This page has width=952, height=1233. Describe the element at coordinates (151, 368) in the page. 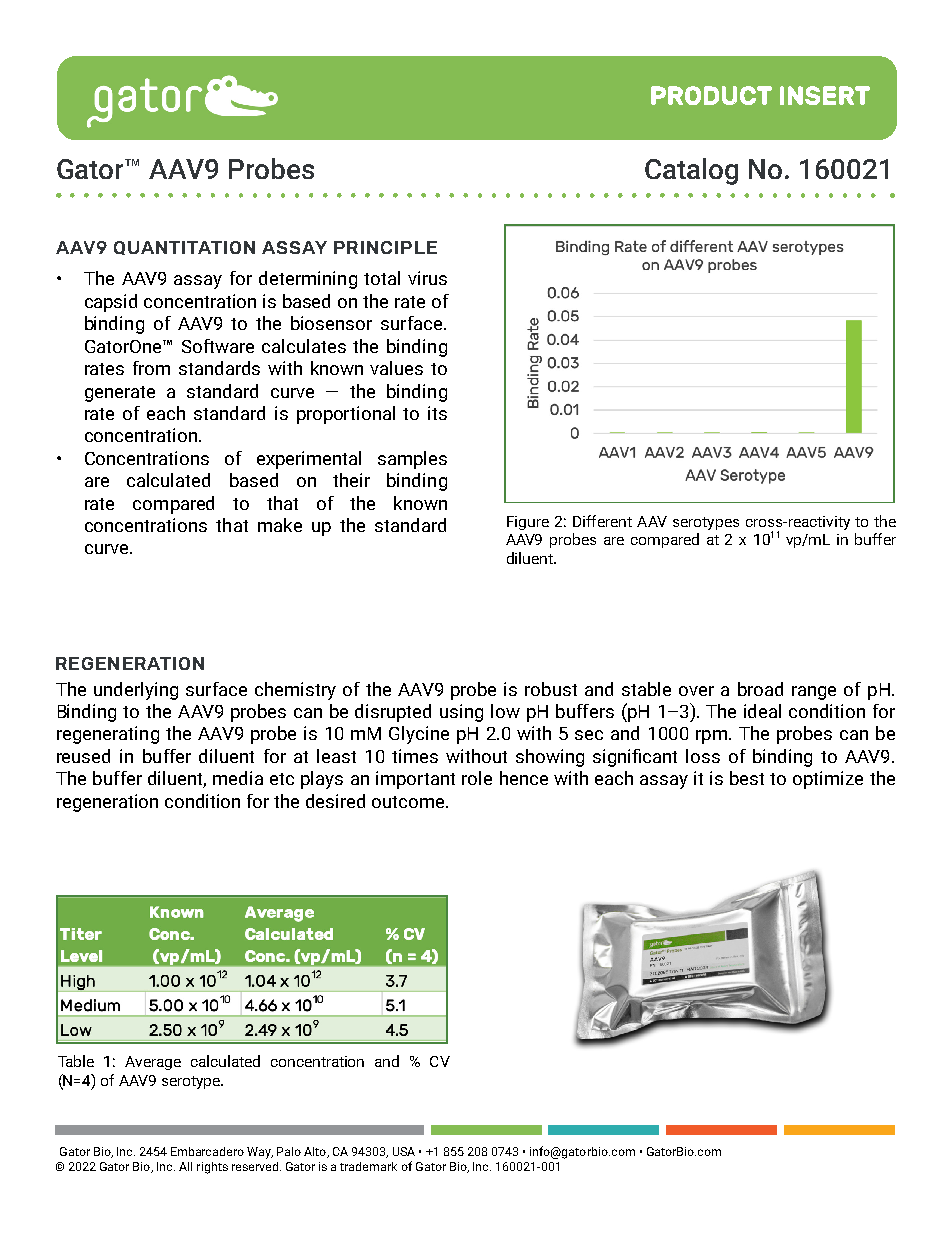

I see `from` at that location.
